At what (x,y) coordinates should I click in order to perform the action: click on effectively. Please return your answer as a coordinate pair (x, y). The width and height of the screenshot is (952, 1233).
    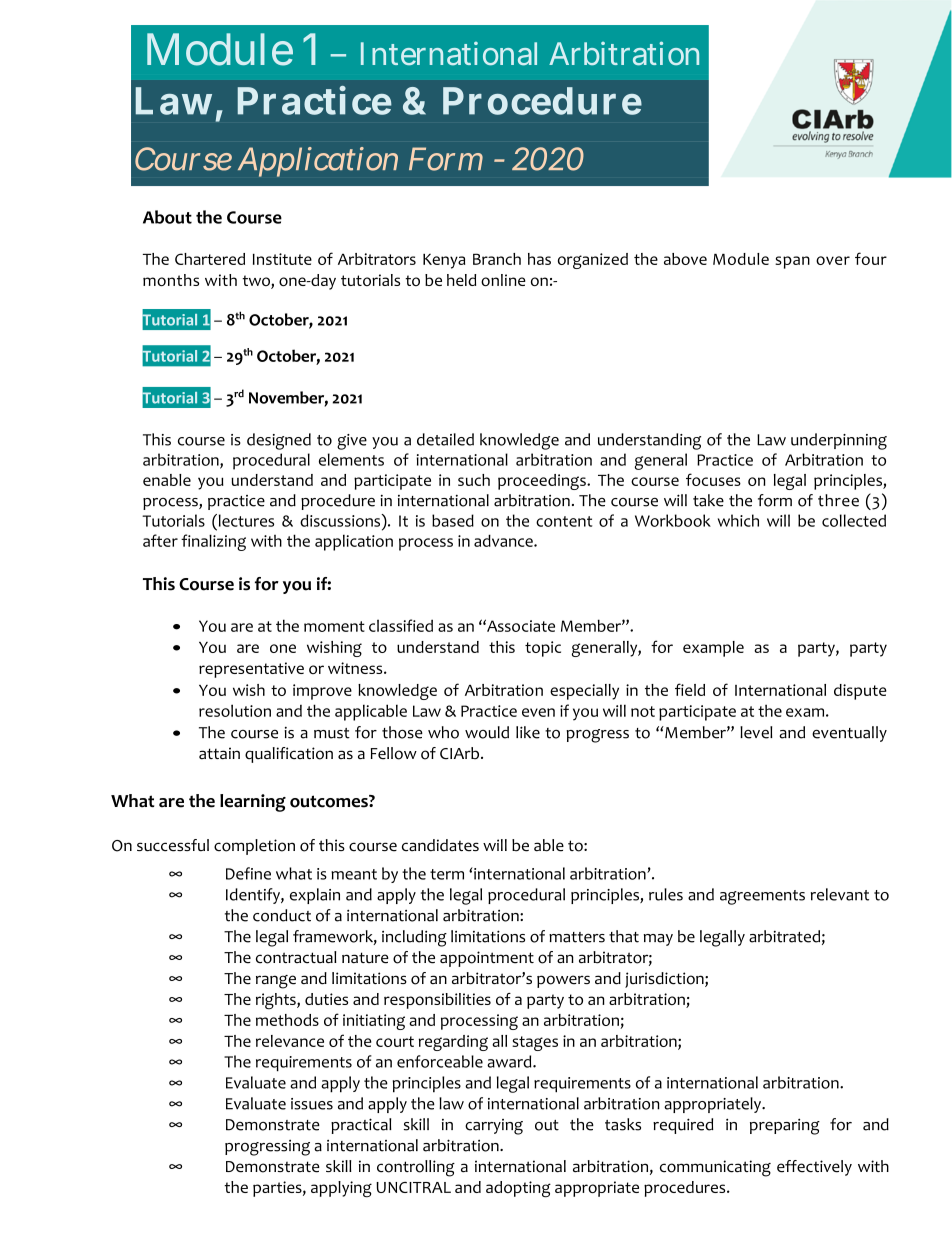
    Looking at the image, I should click on (814, 1168).
